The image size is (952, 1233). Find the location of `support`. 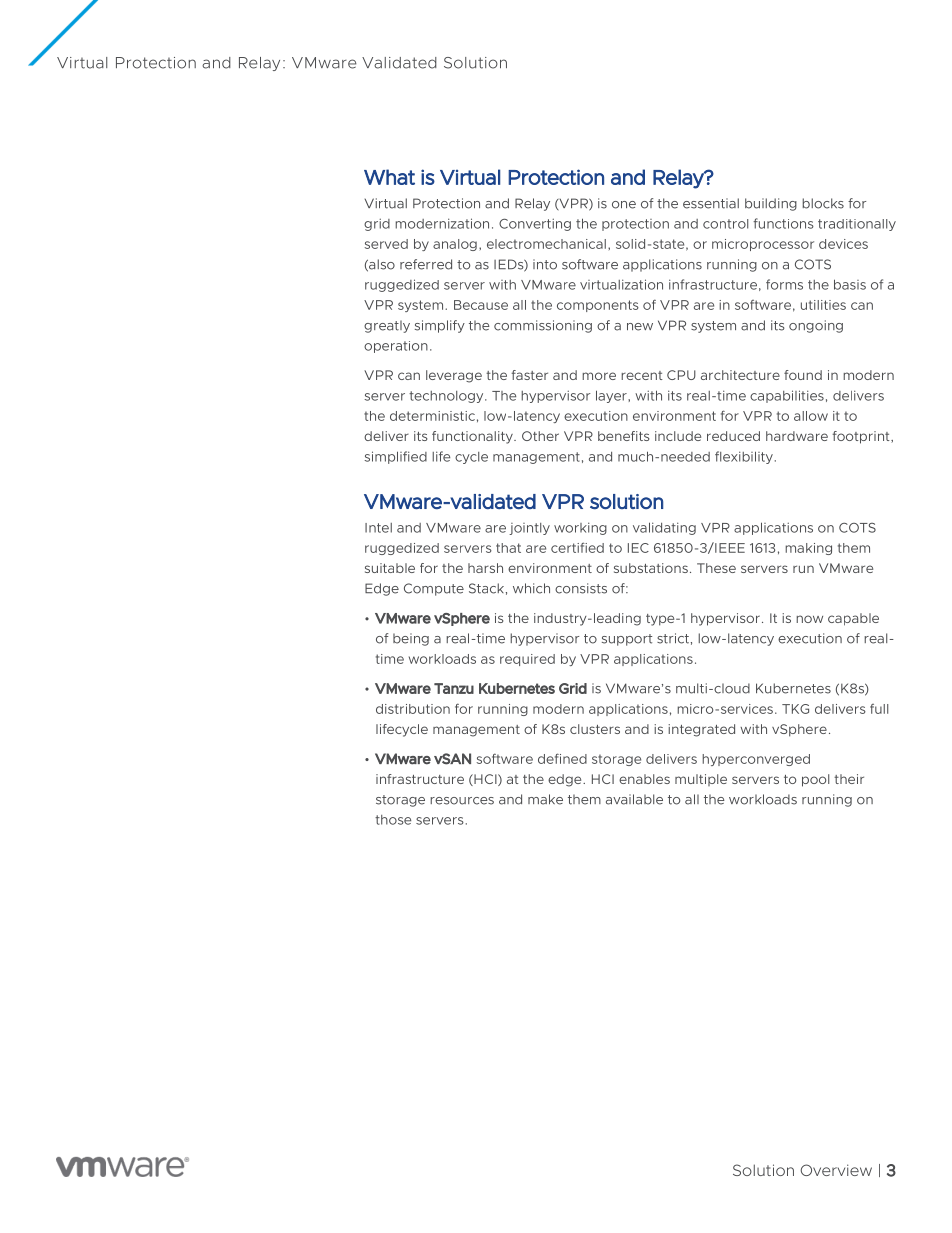

support is located at coordinates (627, 640).
